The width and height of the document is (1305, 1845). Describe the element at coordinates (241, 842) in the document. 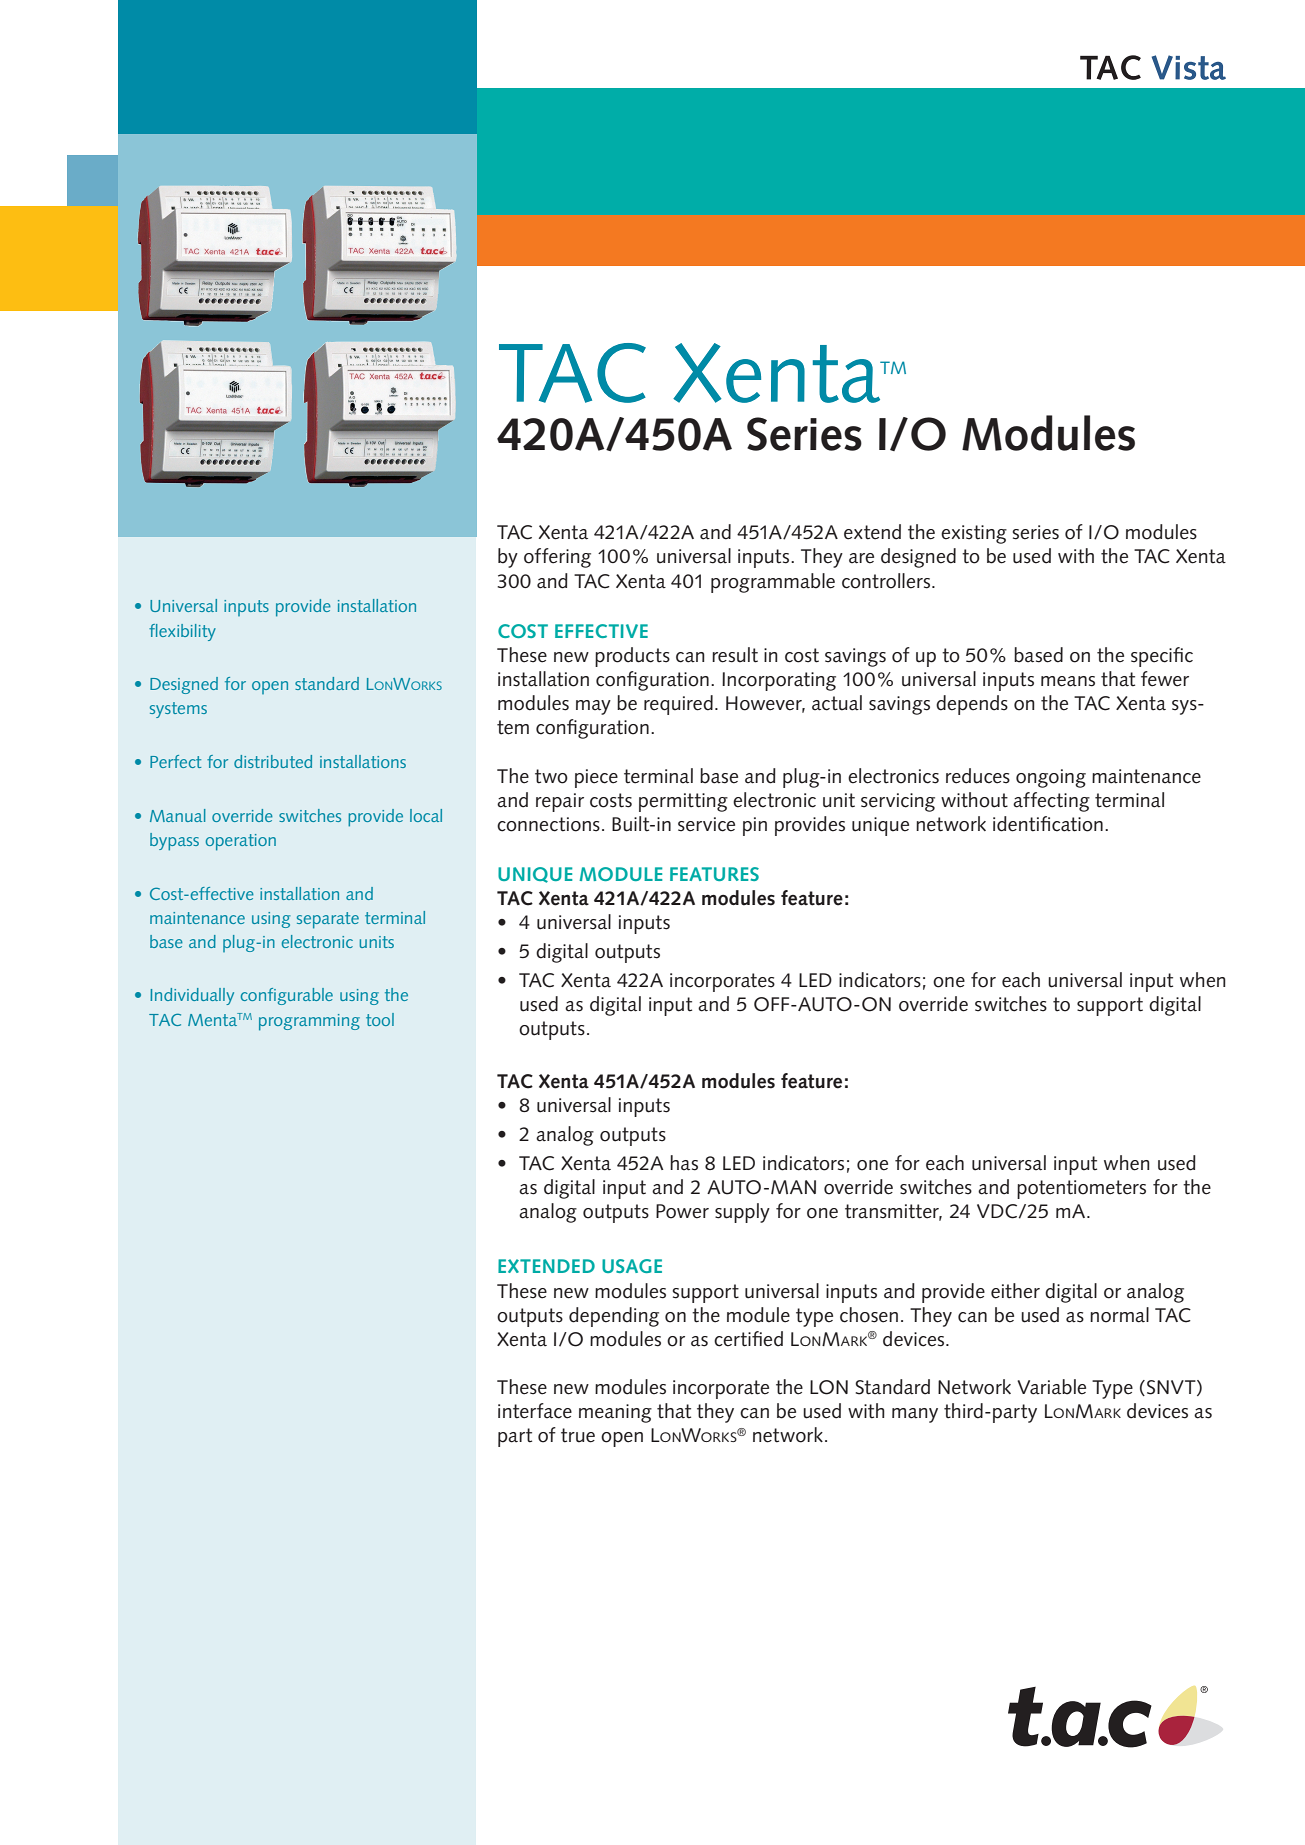

I see `operation` at that location.
